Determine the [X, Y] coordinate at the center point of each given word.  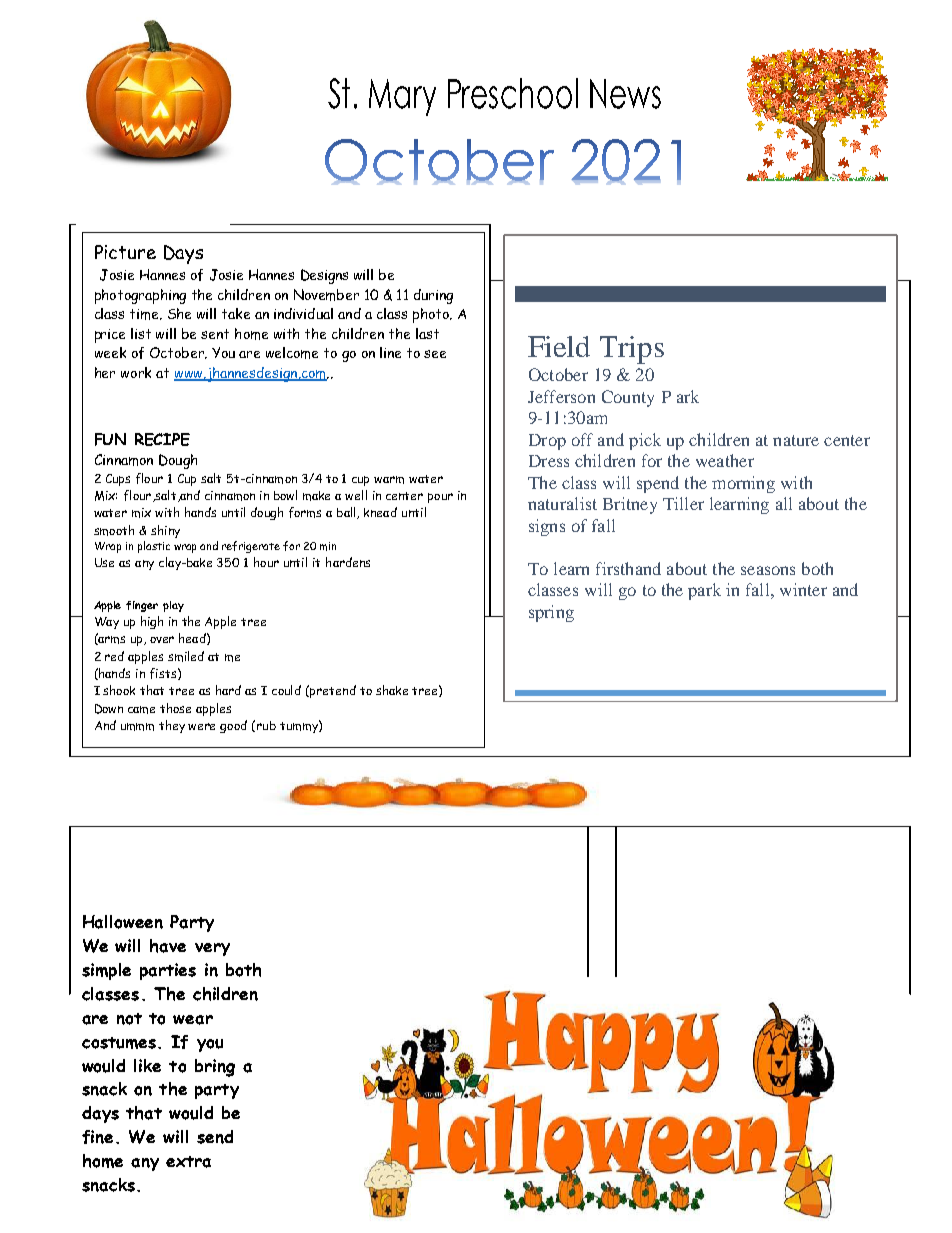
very [212, 949]
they [172, 726]
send [215, 1137]
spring [551, 613]
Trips [632, 350]
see [435, 354]
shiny [165, 531]
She [179, 313]
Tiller [683, 503]
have [168, 946]
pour [440, 498]
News [625, 94]
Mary [402, 97]
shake [392, 690]
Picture [125, 252]
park [704, 591]
